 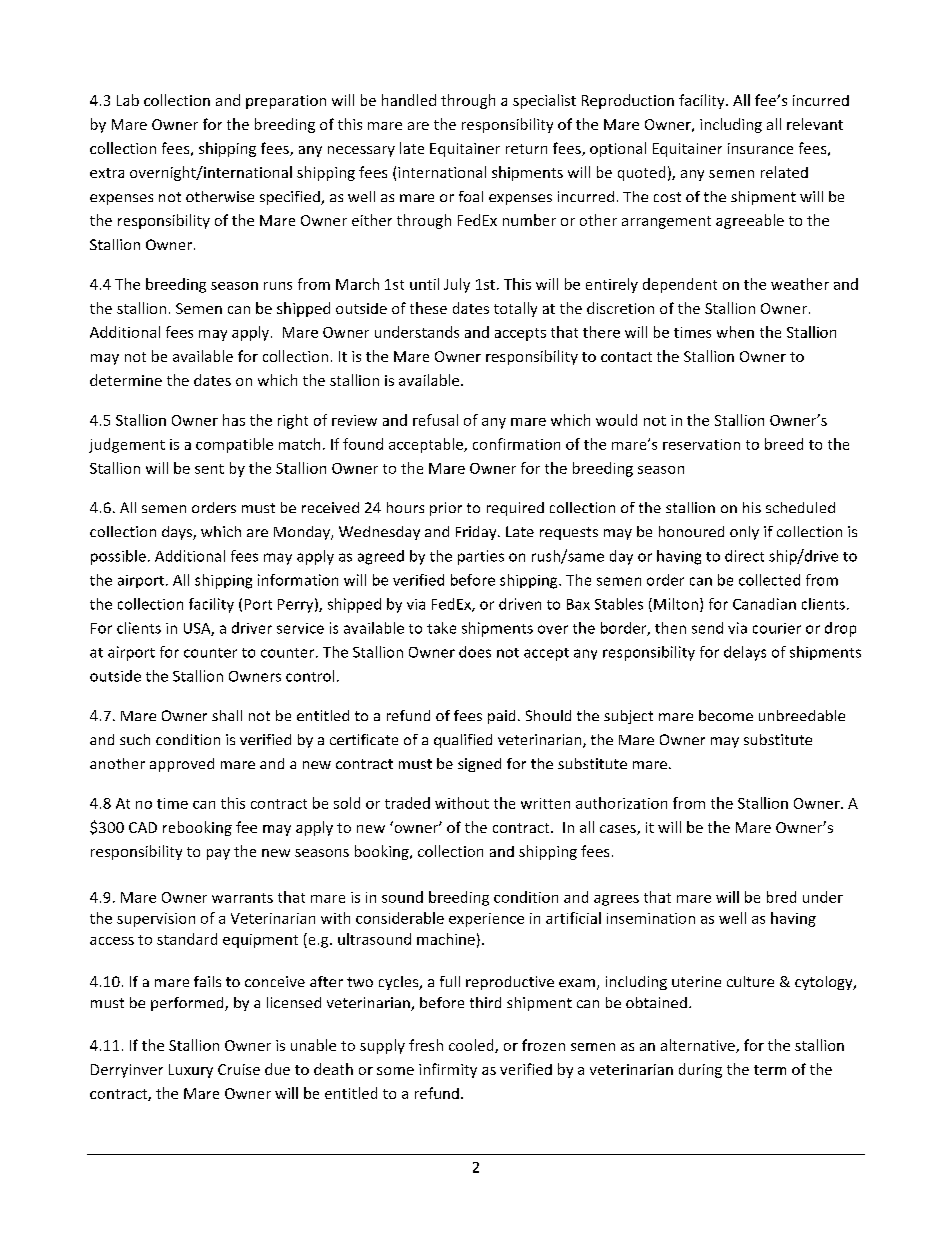 I want to click on become, so click(x=726, y=715).
